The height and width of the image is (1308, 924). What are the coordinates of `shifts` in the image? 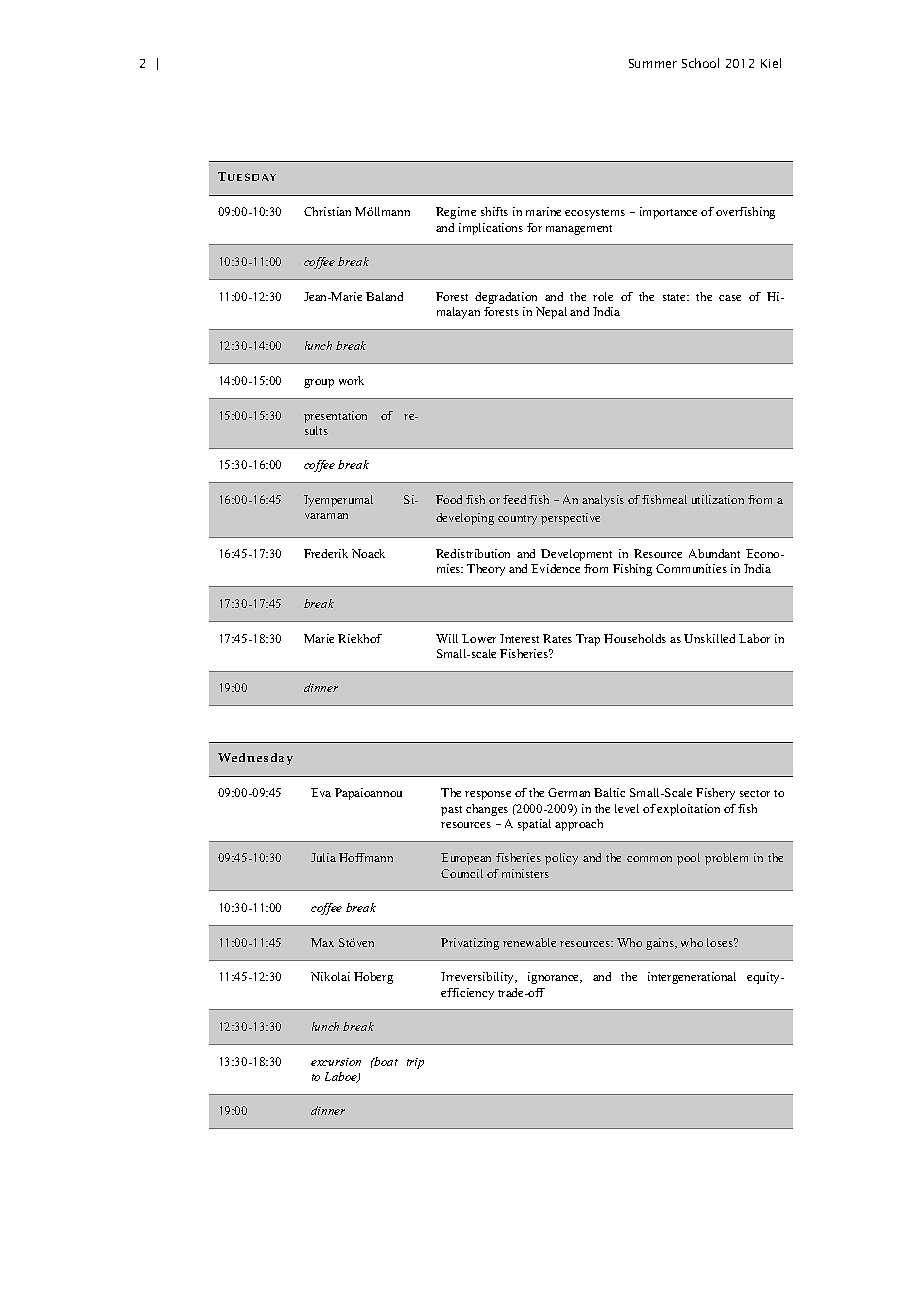 It's located at (494, 211).
